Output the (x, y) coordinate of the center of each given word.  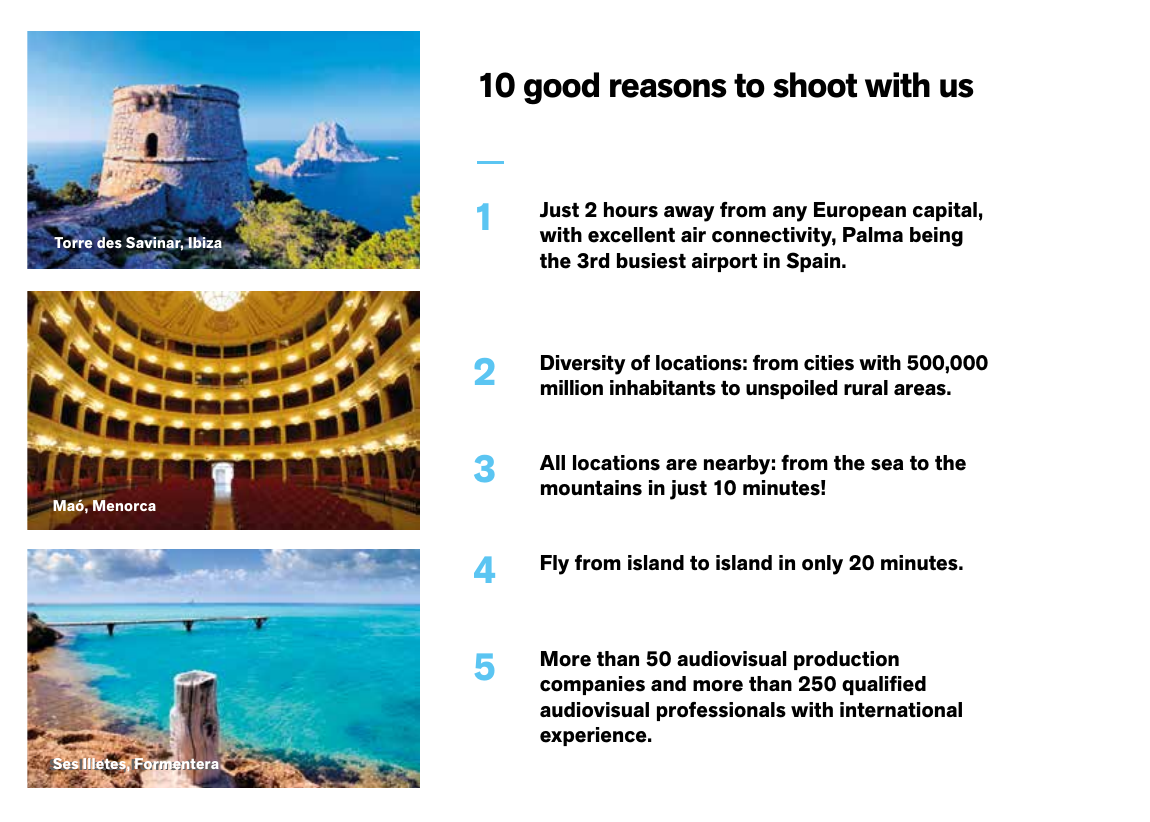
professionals (721, 711)
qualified (884, 685)
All (552, 462)
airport (724, 262)
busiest (651, 261)
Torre (73, 244)
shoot (815, 85)
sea (887, 465)
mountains (591, 488)
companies (592, 685)
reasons (668, 88)
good (561, 88)
